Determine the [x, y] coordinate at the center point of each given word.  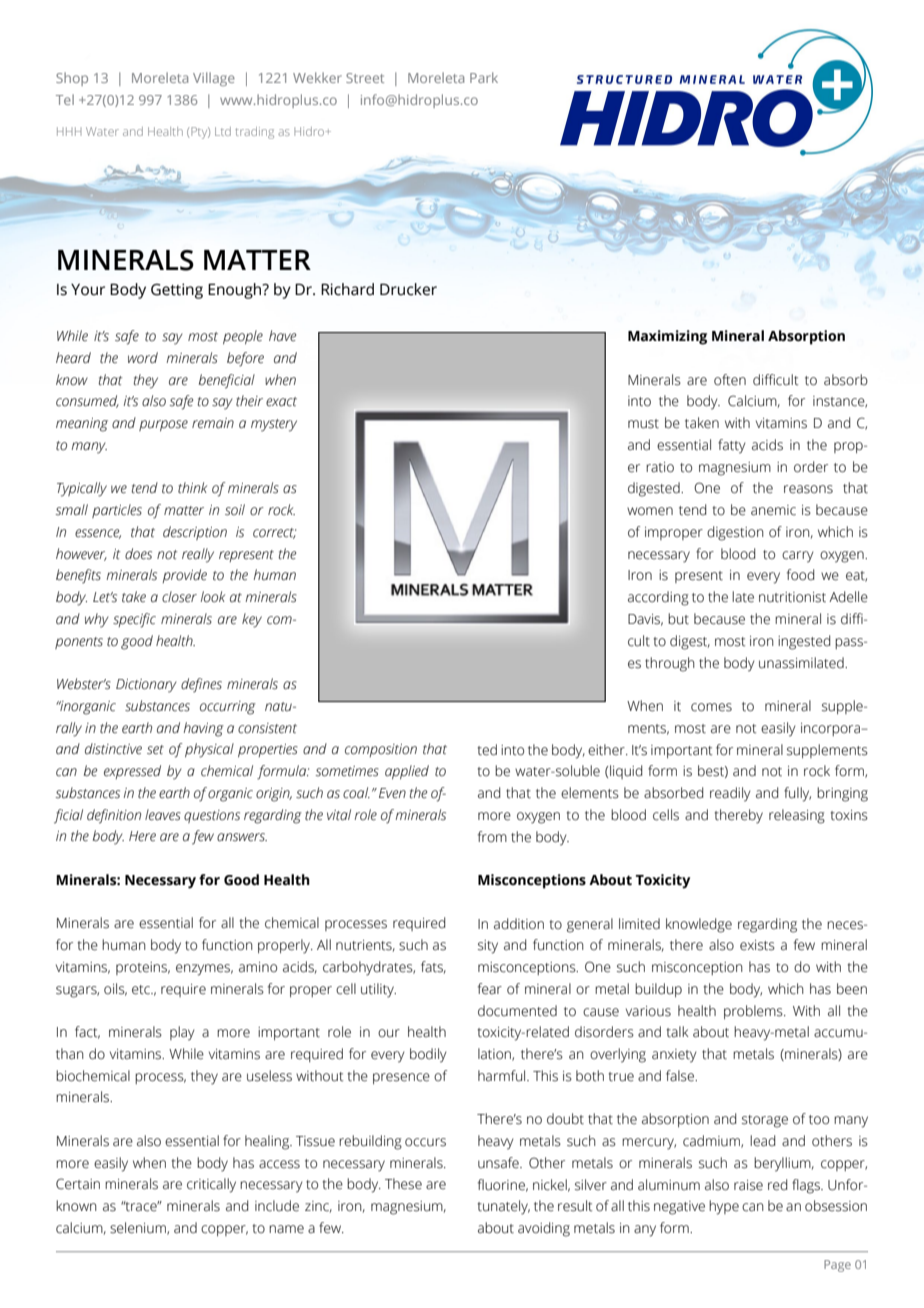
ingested [804, 642]
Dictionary [146, 686]
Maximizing [667, 337]
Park [484, 77]
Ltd [223, 131]
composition [381, 750]
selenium [139, 1228]
